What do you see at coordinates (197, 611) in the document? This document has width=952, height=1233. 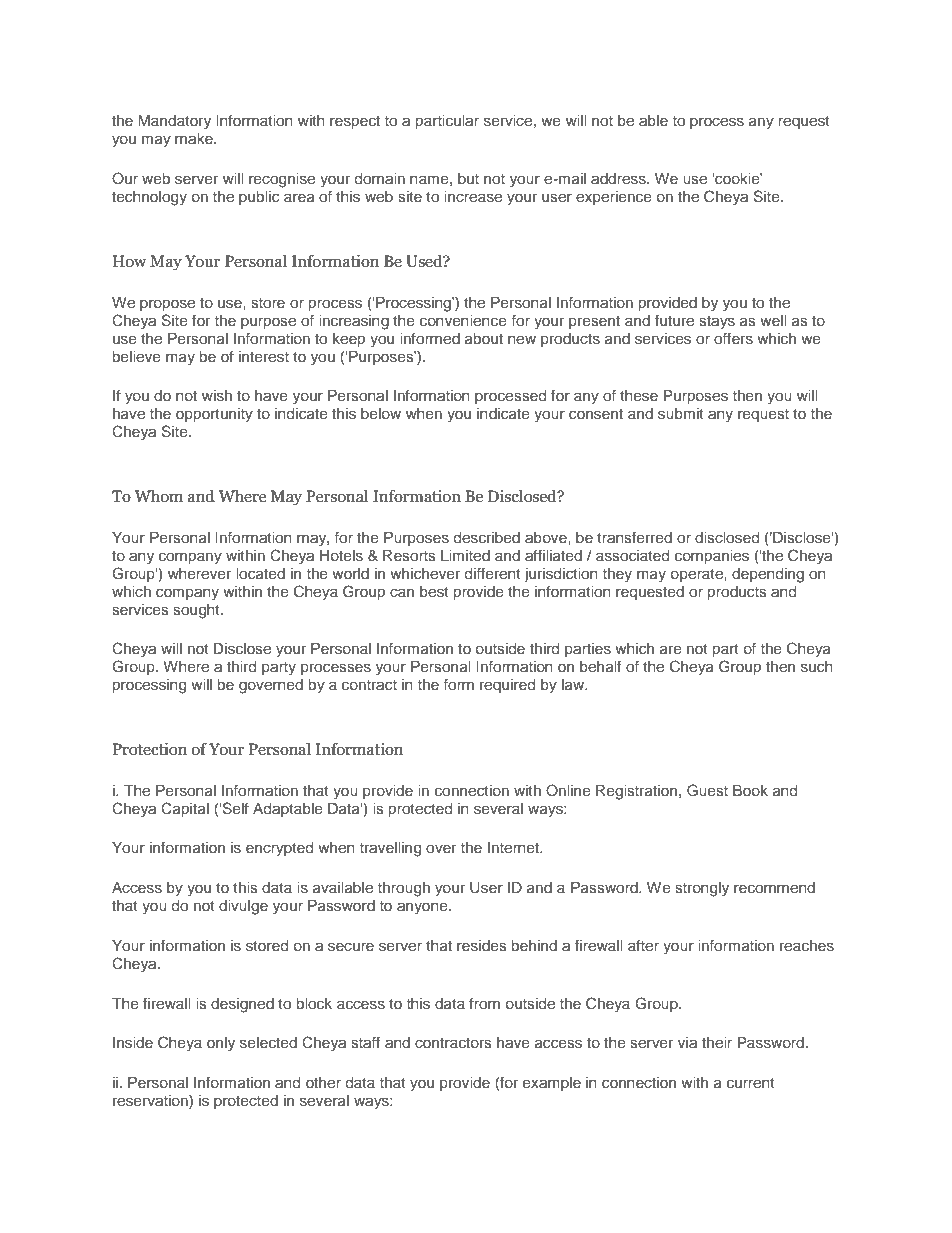 I see `sought` at bounding box center [197, 611].
